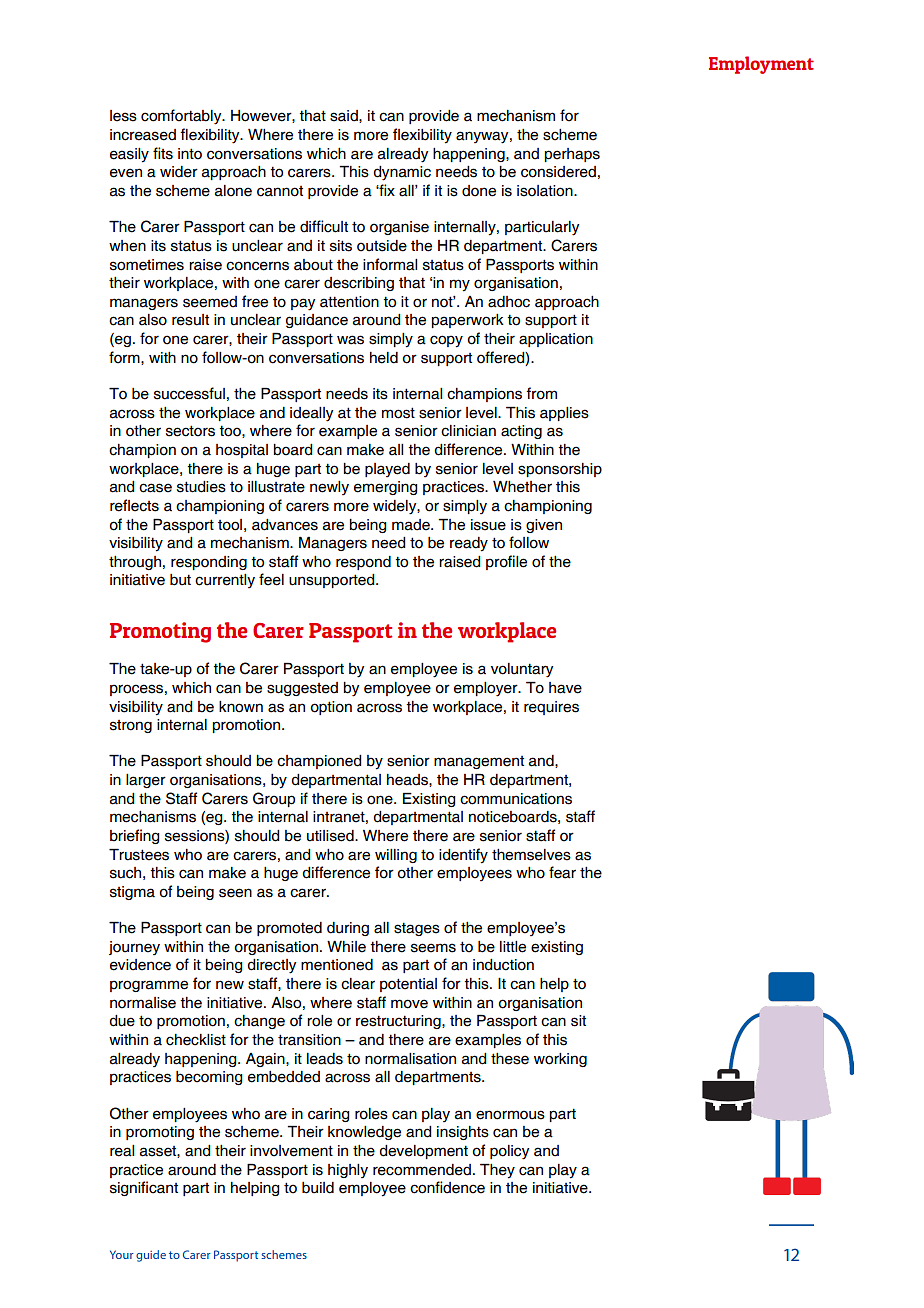 This screenshot has height=1308, width=924. What do you see at coordinates (433, 948) in the screenshot?
I see `seems` at bounding box center [433, 948].
